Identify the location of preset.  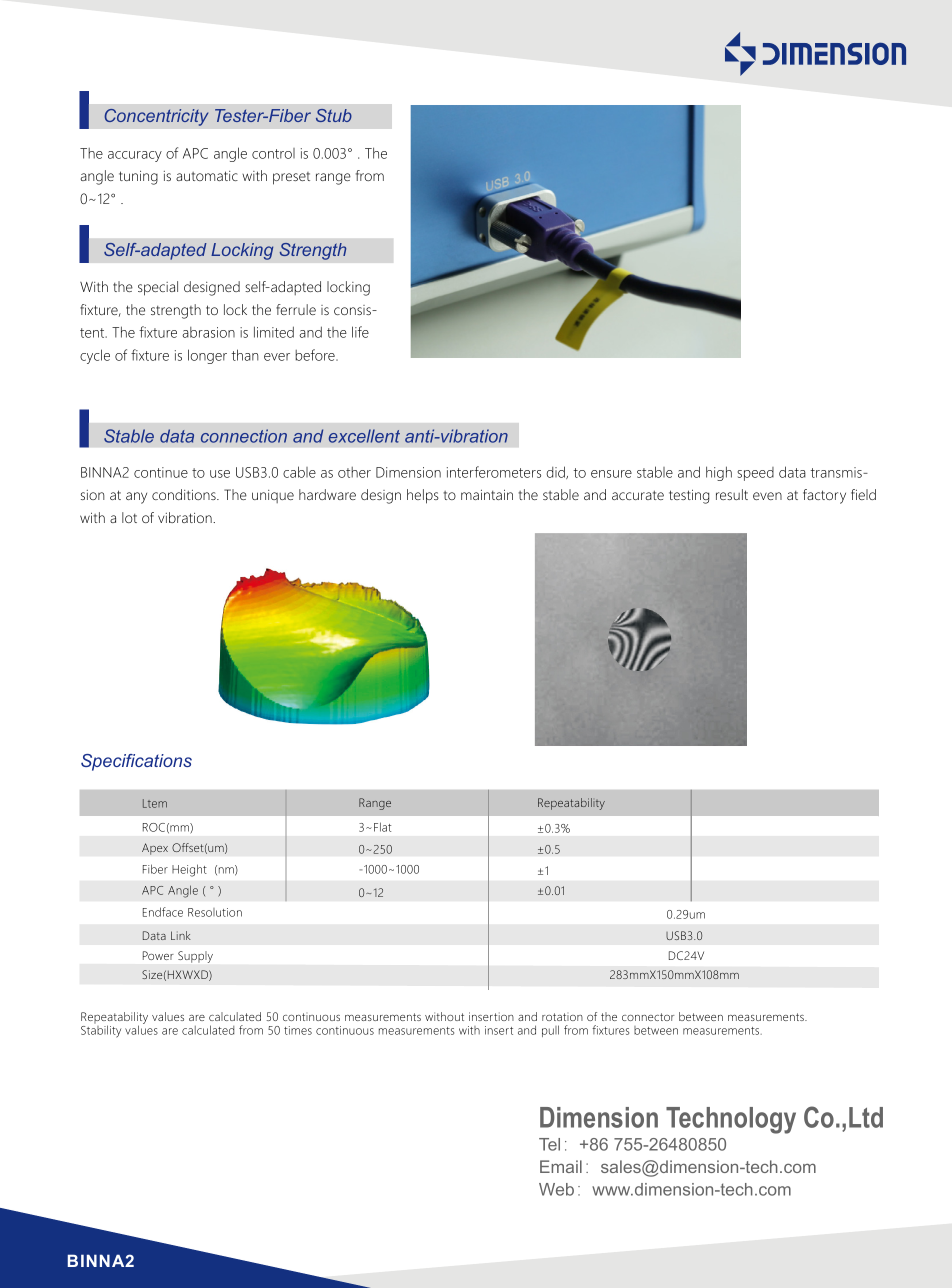
(291, 178).
